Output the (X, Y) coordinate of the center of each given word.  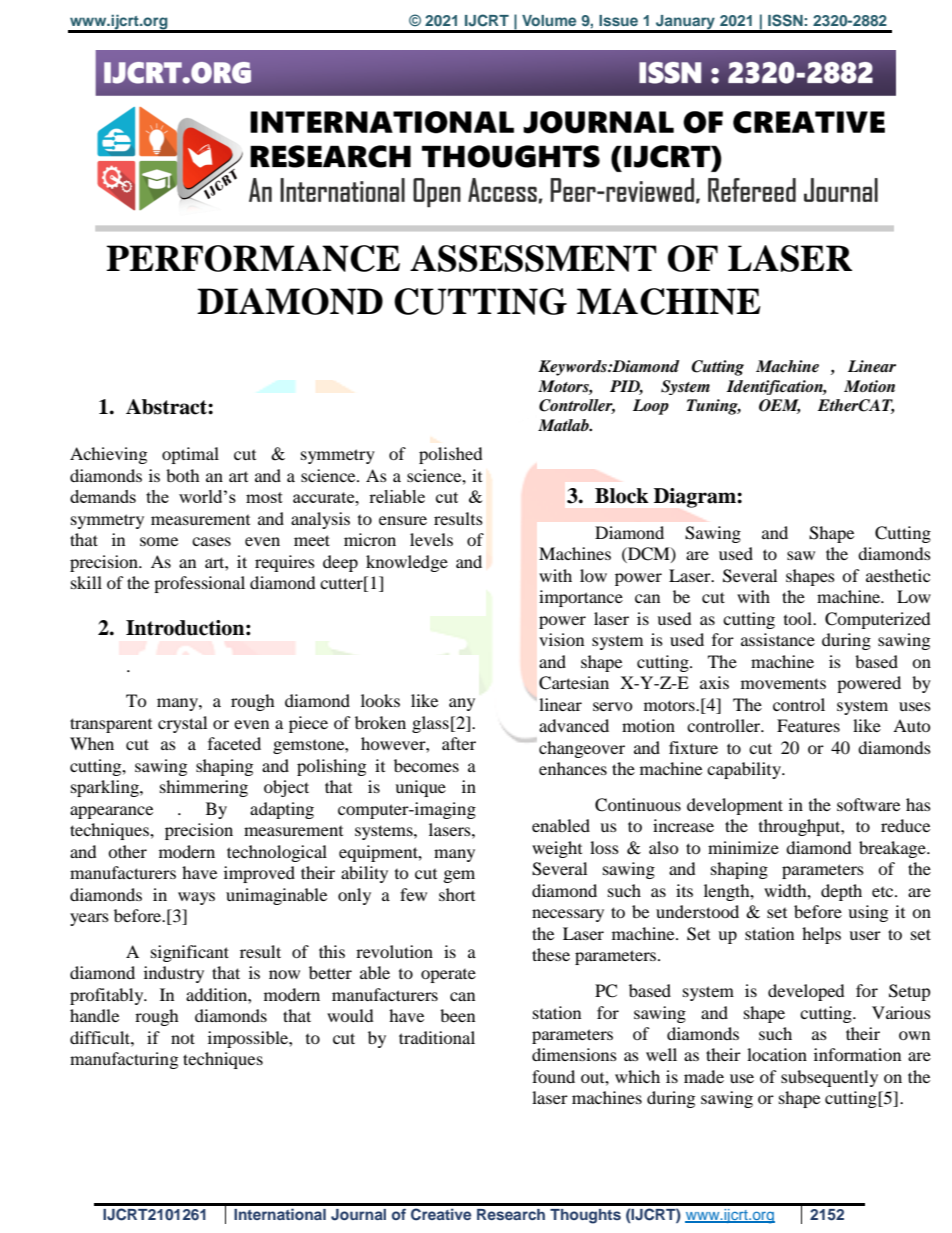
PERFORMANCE (253, 258)
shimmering (204, 788)
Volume (549, 20)
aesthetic (898, 575)
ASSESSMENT (533, 258)
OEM (780, 406)
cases (211, 541)
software (868, 804)
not (183, 1038)
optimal (190, 455)
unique (420, 788)
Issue (618, 20)
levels (431, 539)
